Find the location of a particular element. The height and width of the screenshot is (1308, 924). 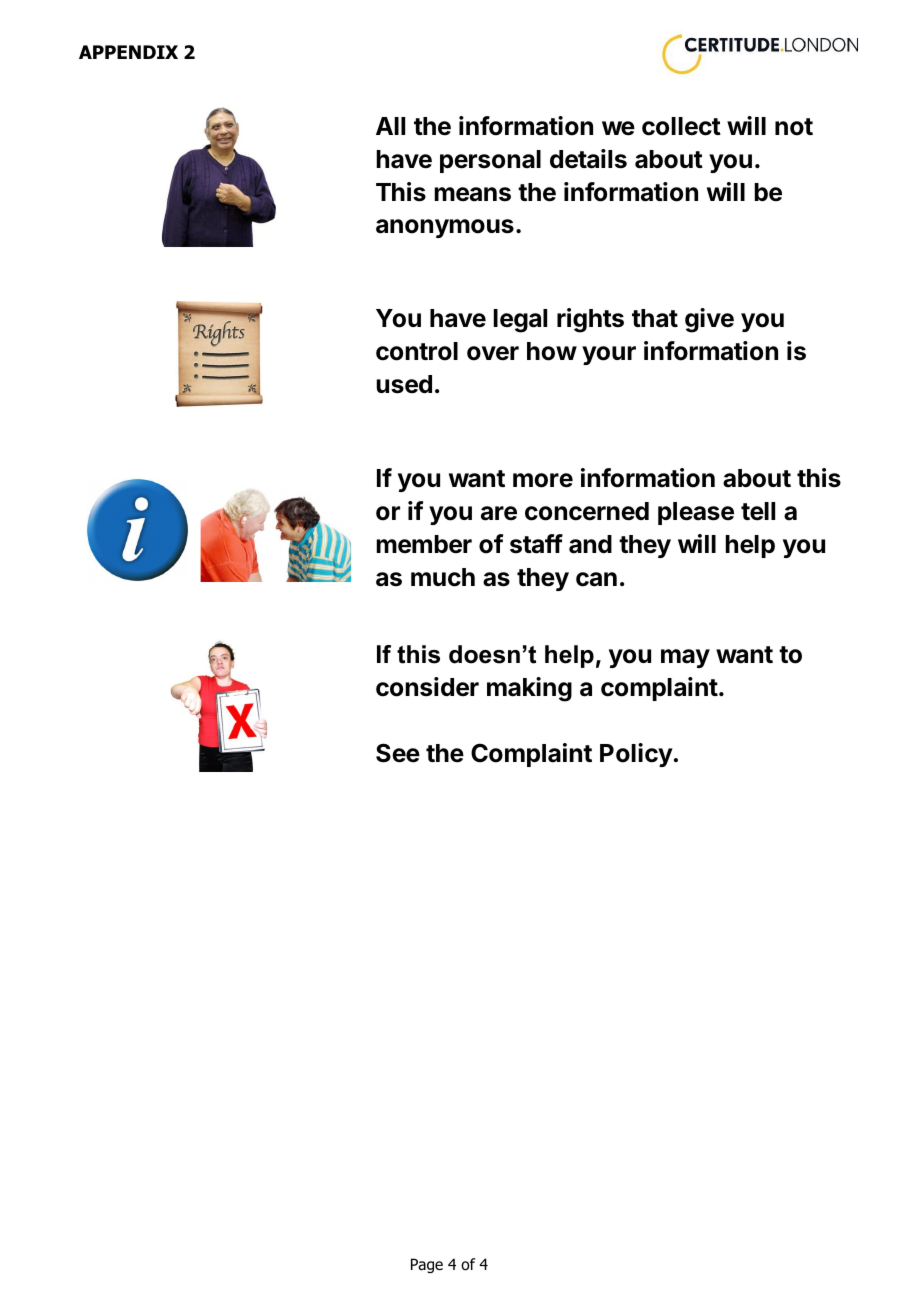

consider is located at coordinates (427, 687).
